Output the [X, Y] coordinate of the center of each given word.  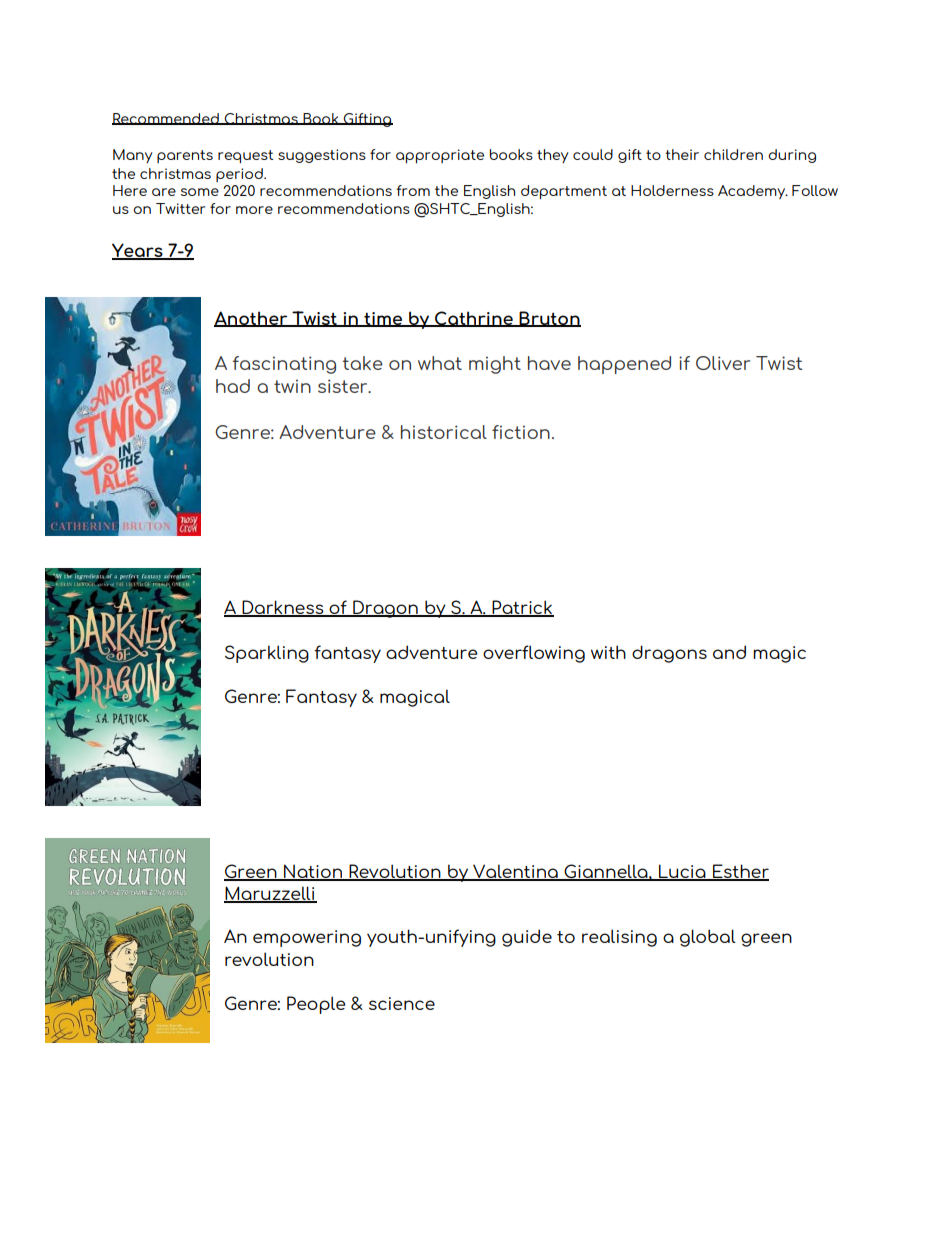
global [708, 938]
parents [185, 156]
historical [444, 432]
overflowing [534, 654]
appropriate [440, 156]
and [729, 652]
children [733, 154]
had [233, 386]
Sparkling [267, 654]
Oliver [723, 363]
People [316, 1005]
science [402, 1003]
